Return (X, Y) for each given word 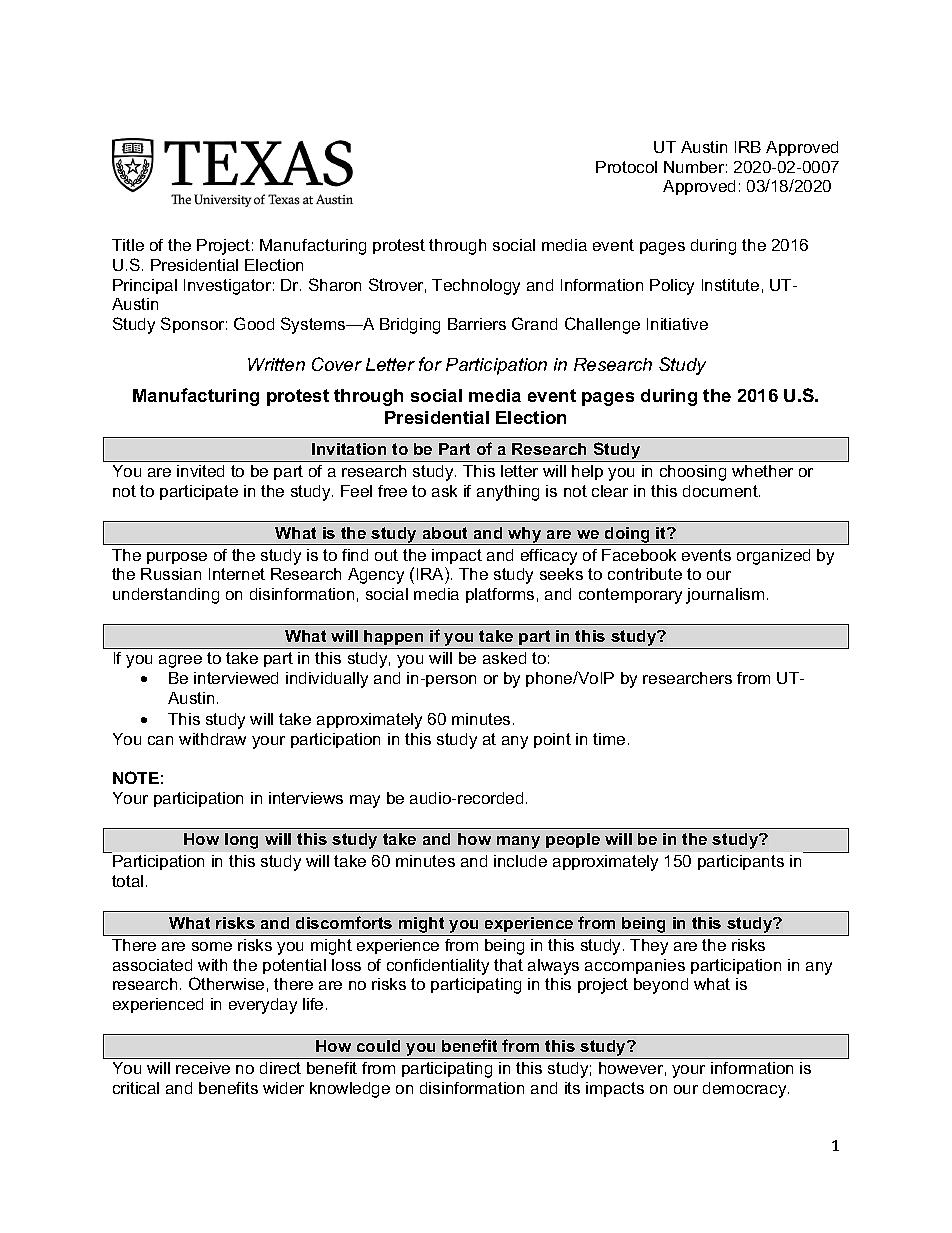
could (378, 1046)
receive (203, 1068)
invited (200, 471)
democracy (746, 1090)
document (721, 491)
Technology (476, 287)
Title (128, 245)
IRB (748, 147)
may (365, 801)
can (160, 740)
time (609, 739)
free (392, 491)
